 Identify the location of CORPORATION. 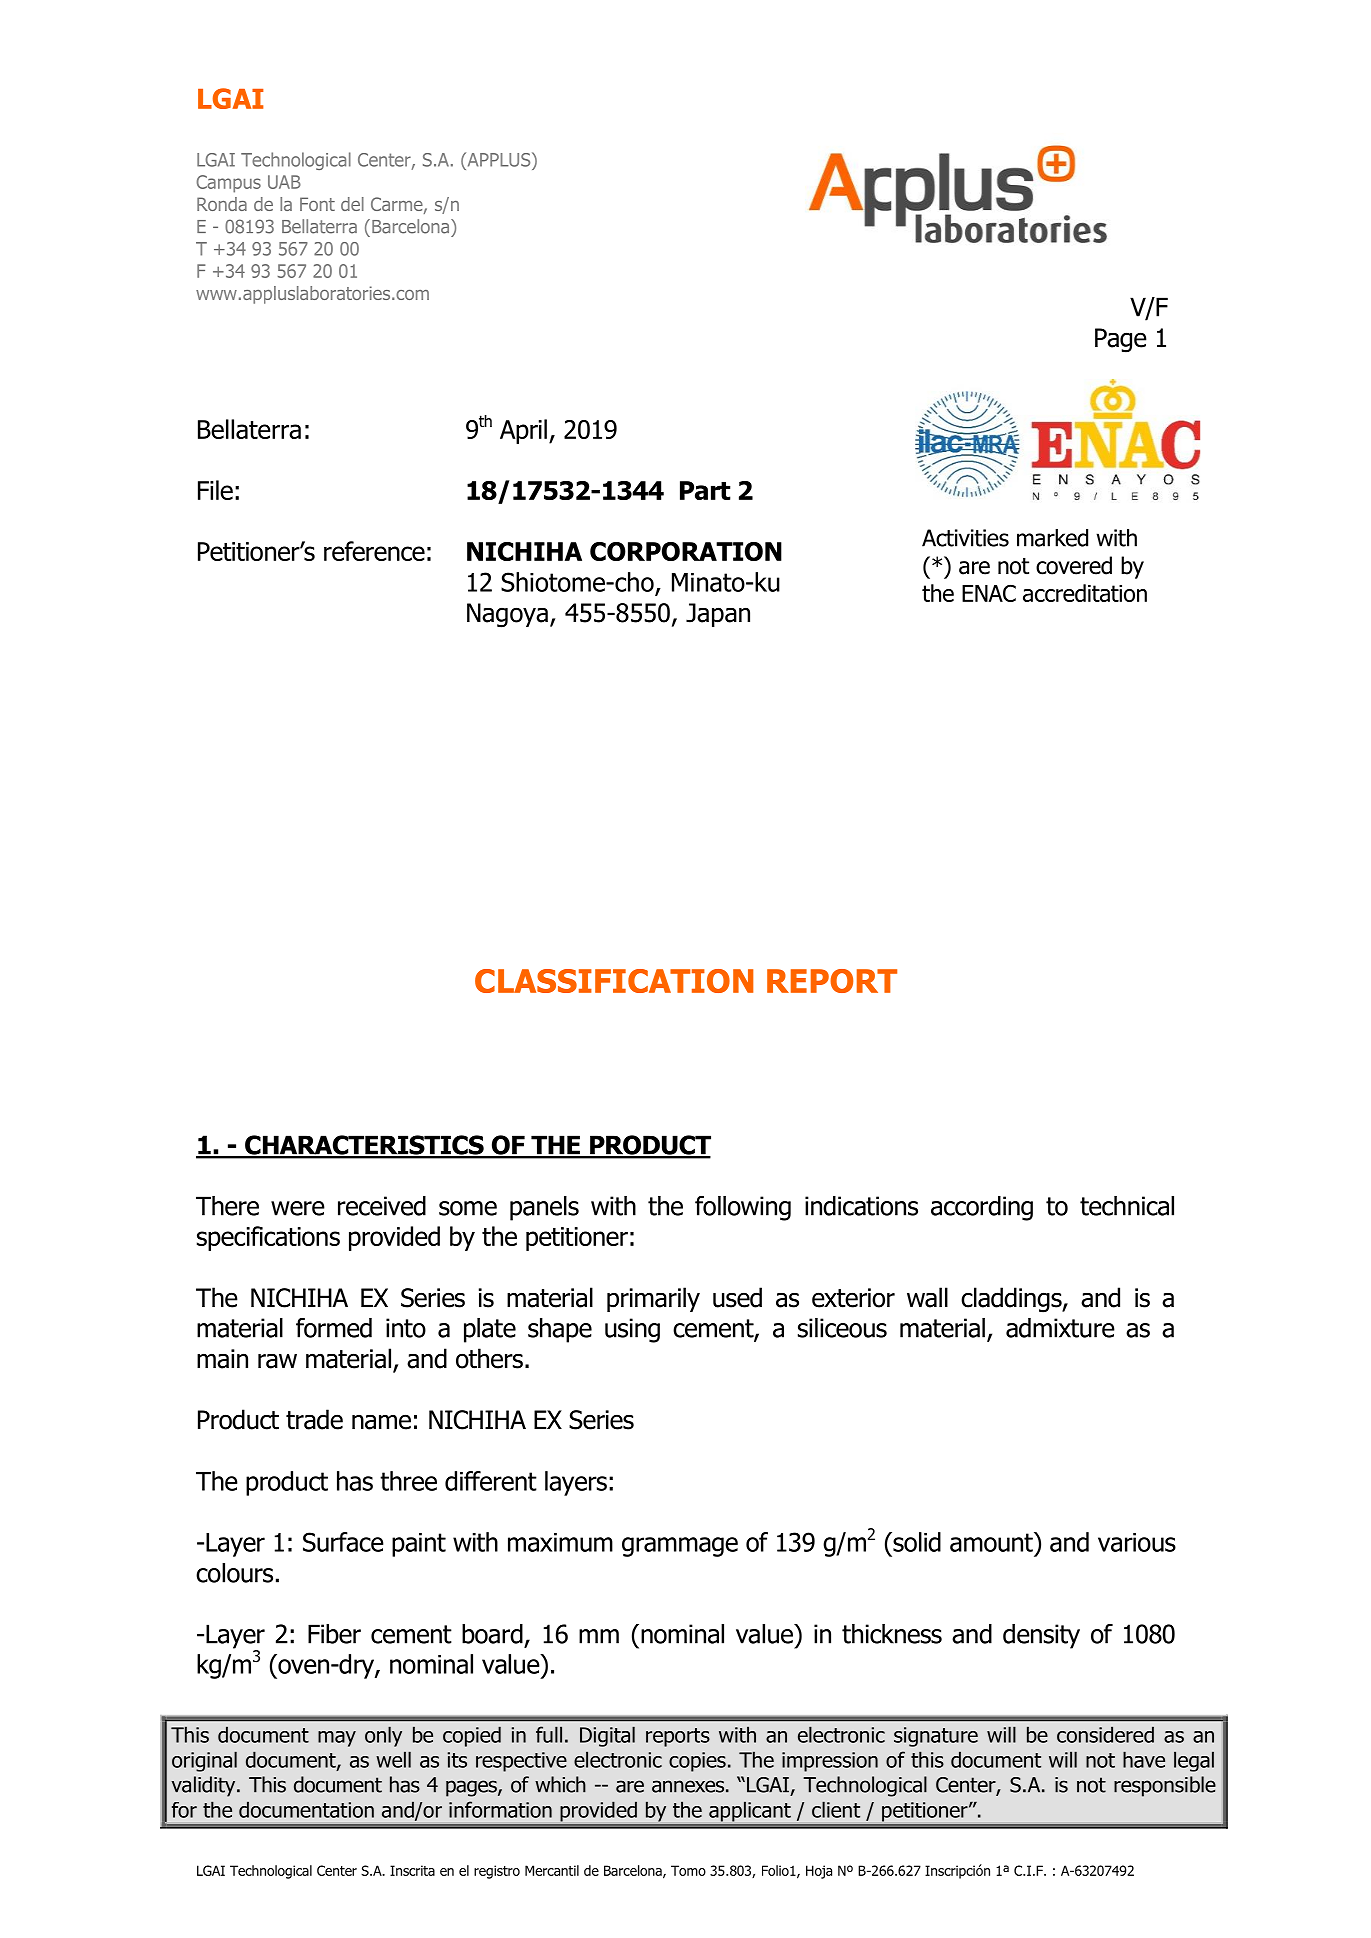
(686, 551).
